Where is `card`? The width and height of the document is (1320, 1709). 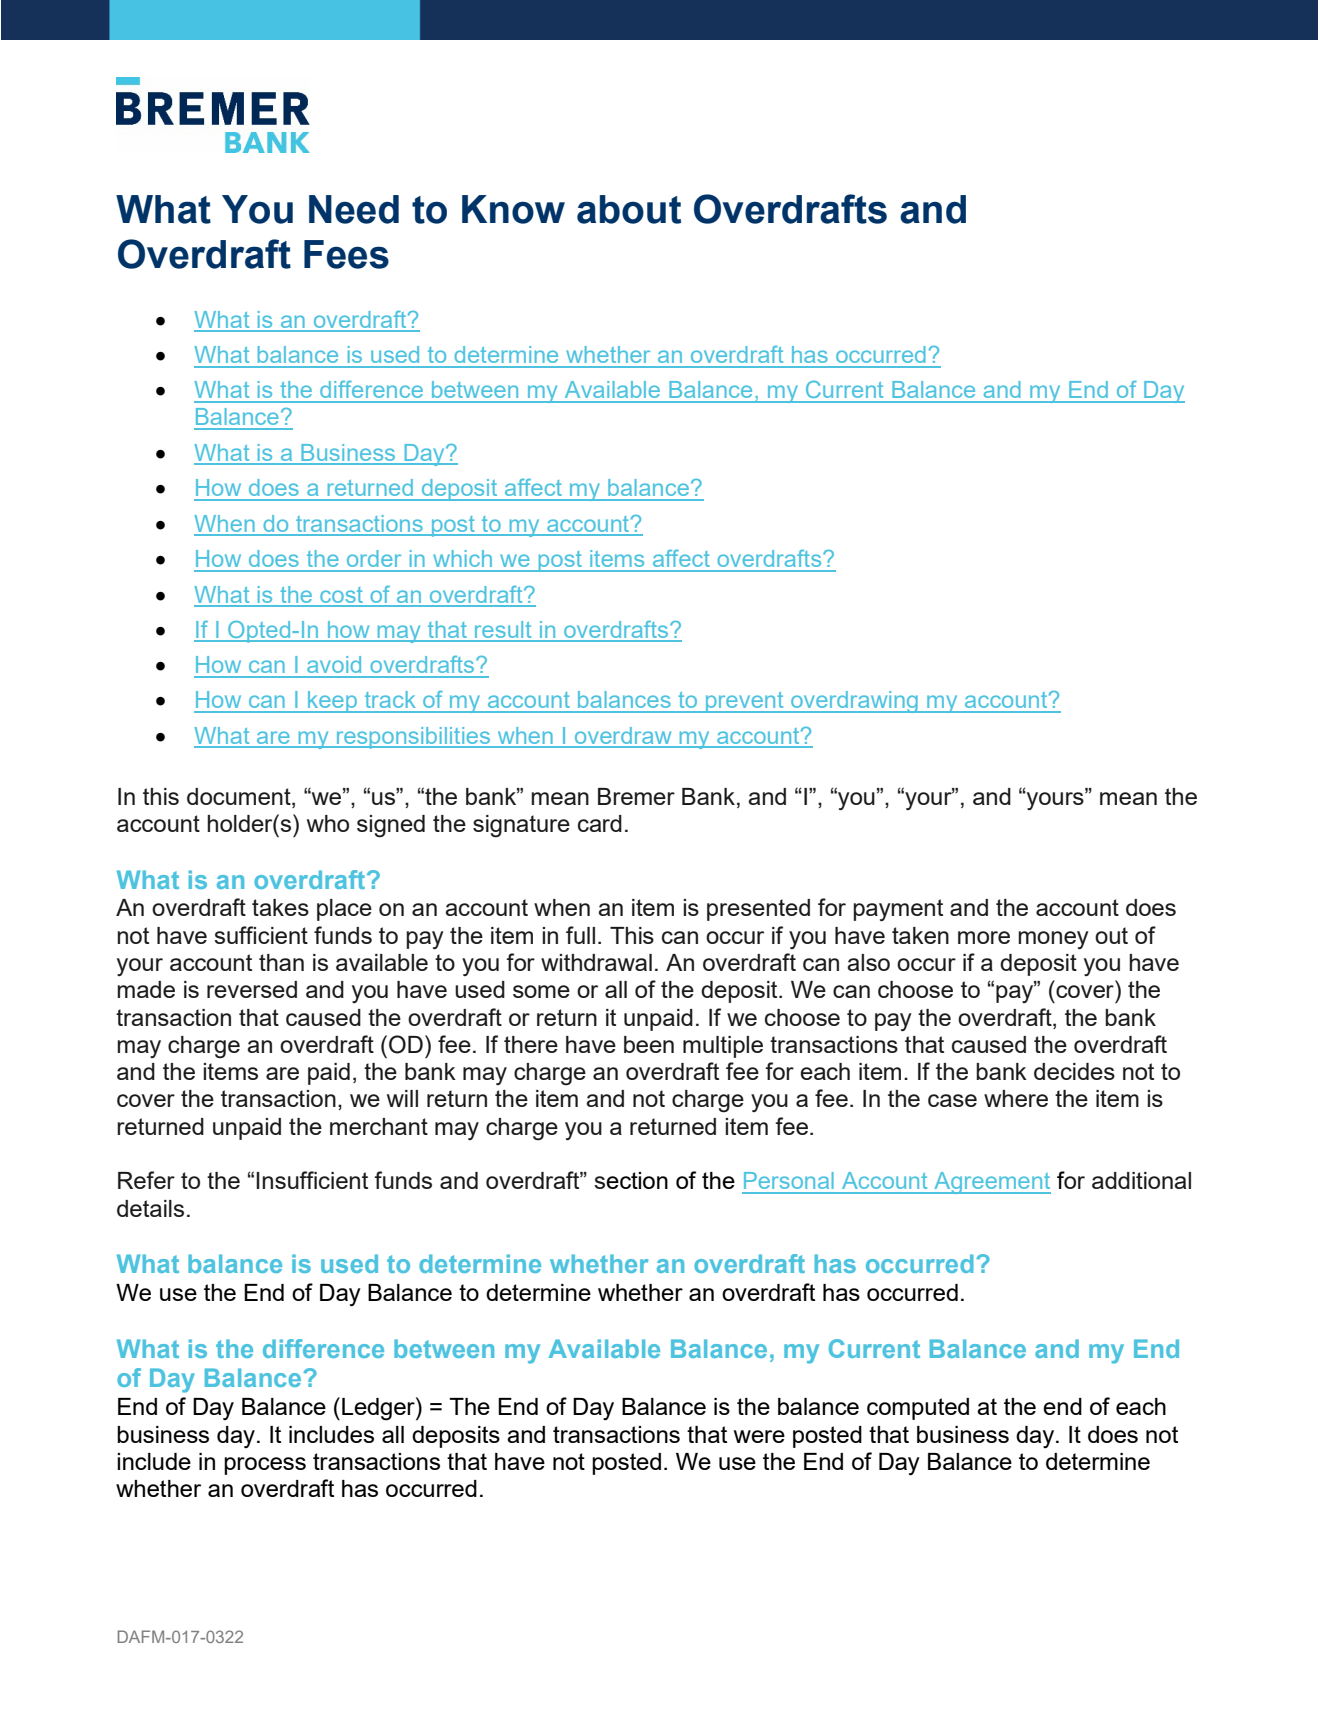 card is located at coordinates (600, 823).
